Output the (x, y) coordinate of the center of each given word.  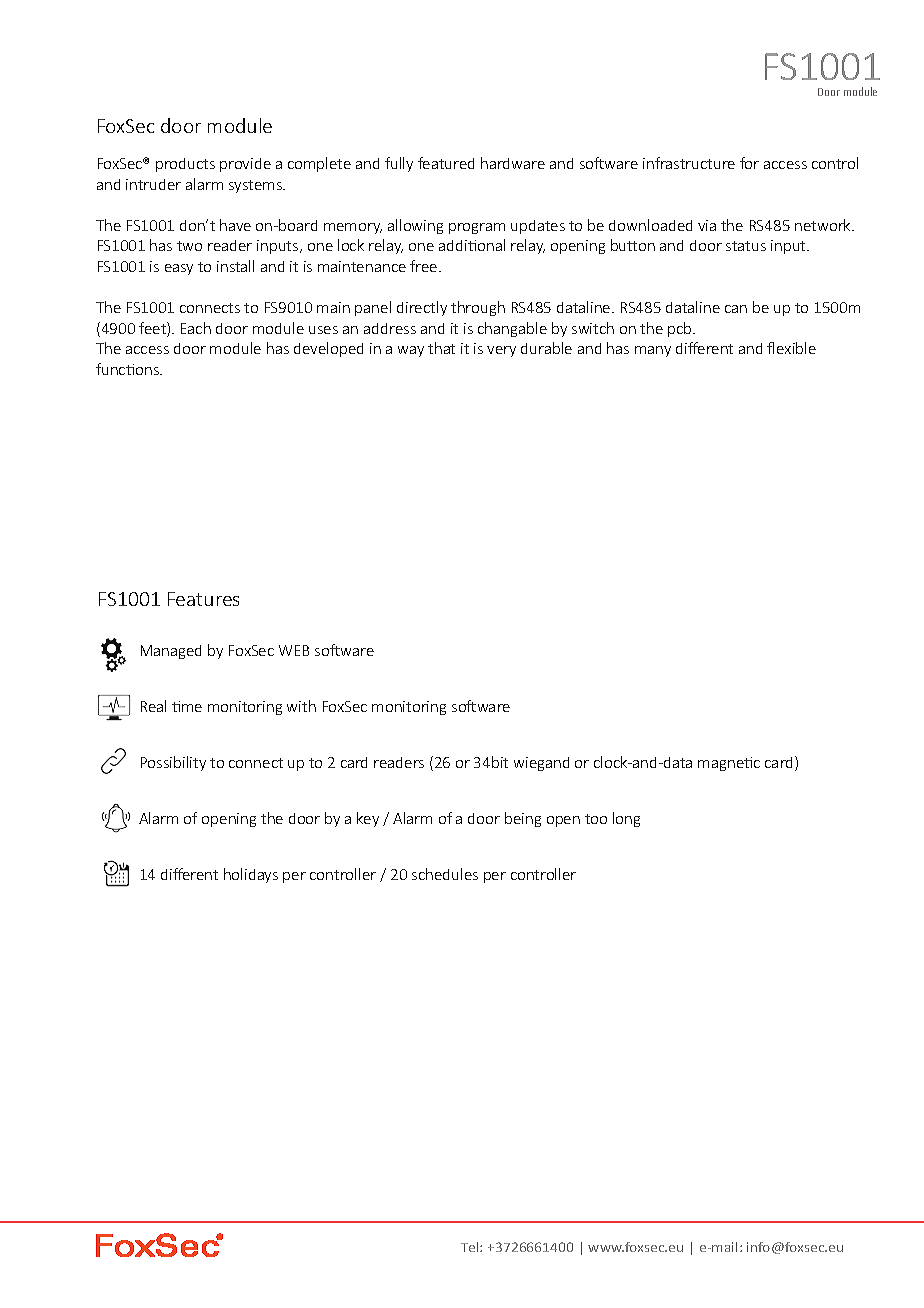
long (626, 819)
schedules (445, 874)
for (749, 163)
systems (256, 186)
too (596, 819)
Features (203, 599)
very (501, 351)
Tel (471, 1247)
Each (196, 328)
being (523, 819)
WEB (294, 650)
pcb (681, 329)
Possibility (173, 763)
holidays (251, 875)
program (477, 228)
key (368, 819)
